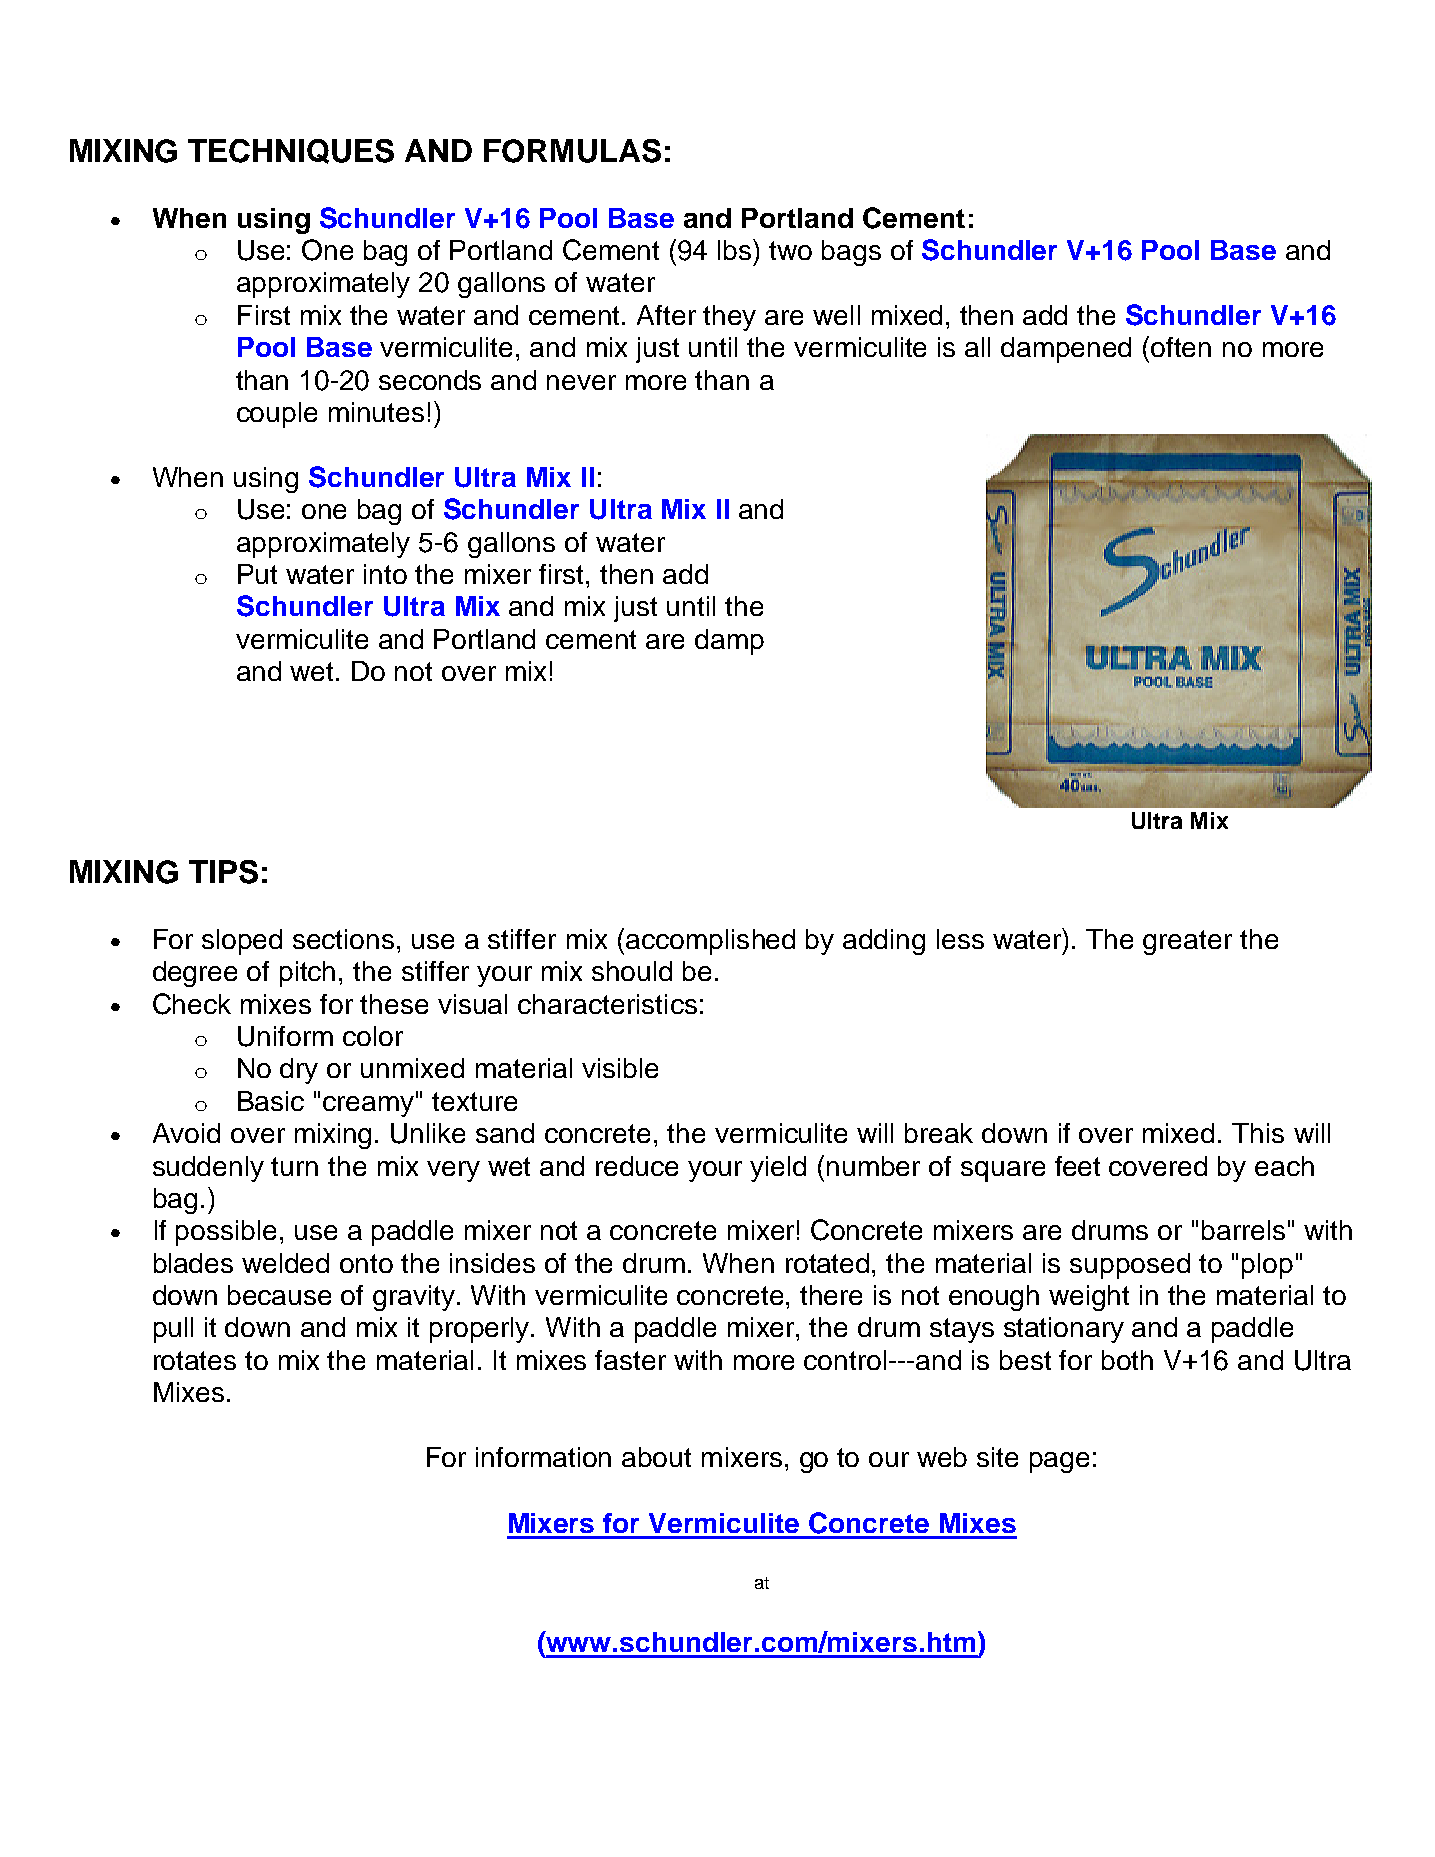 Image resolution: width=1435 pixels, height=1857 pixels. Describe the element at coordinates (836, 315) in the image. I see `well` at that location.
